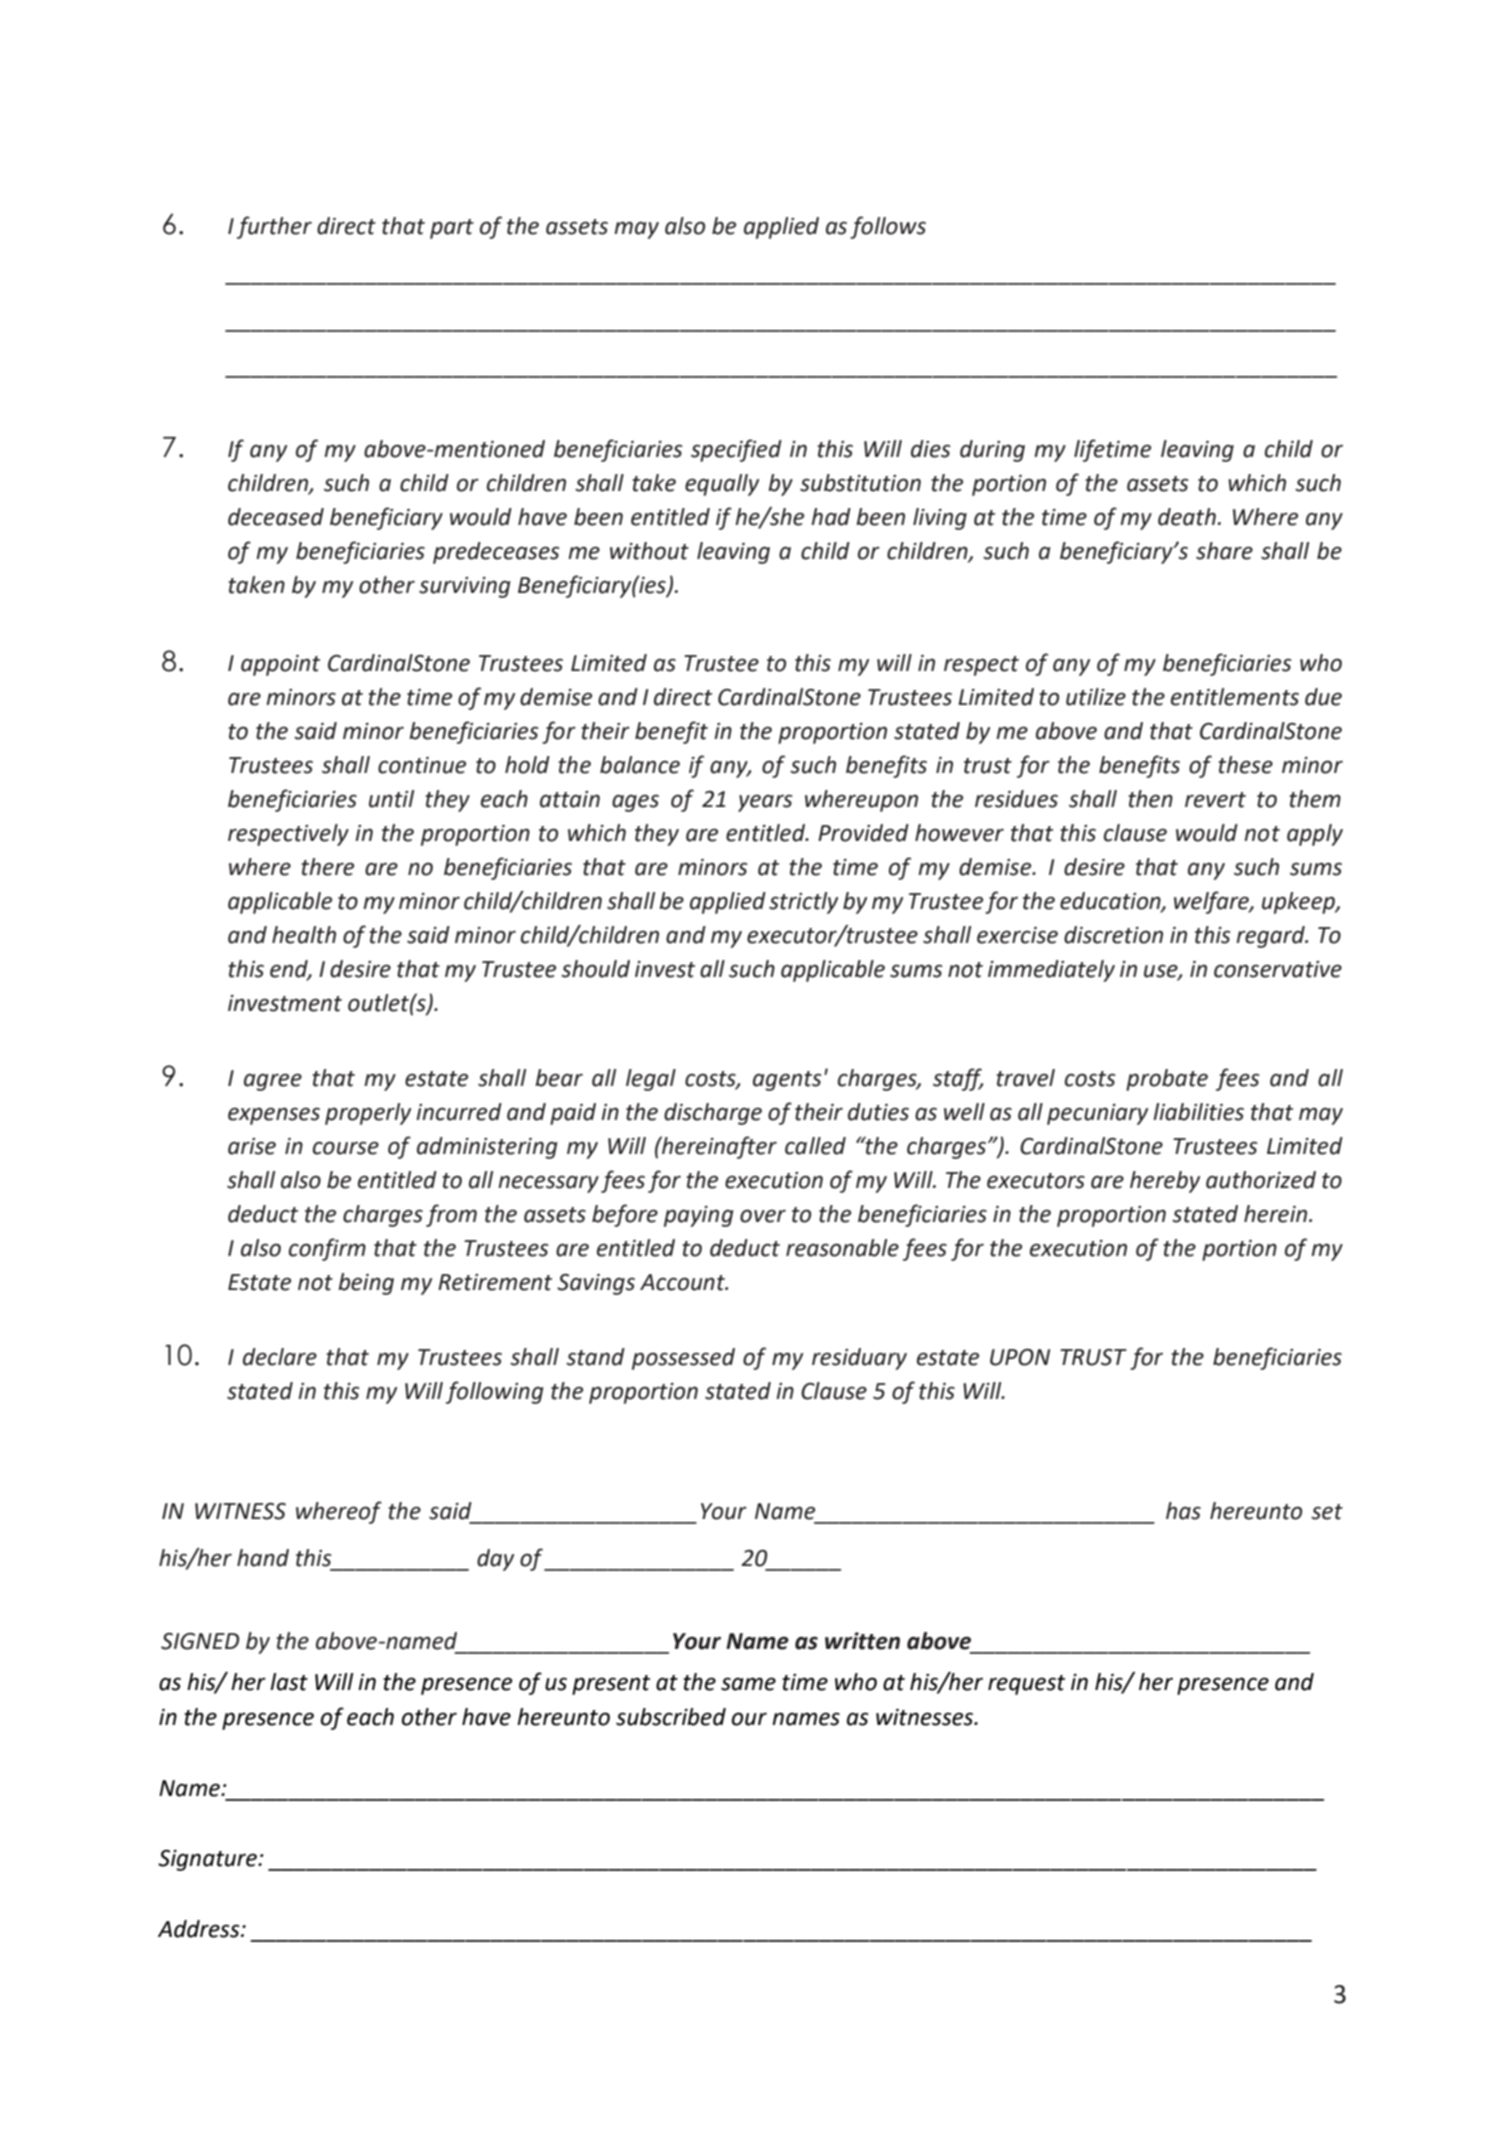 This screenshot has width=1510, height=2136. Describe the element at coordinates (1183, 1511) in the screenshot. I see `has` at that location.
